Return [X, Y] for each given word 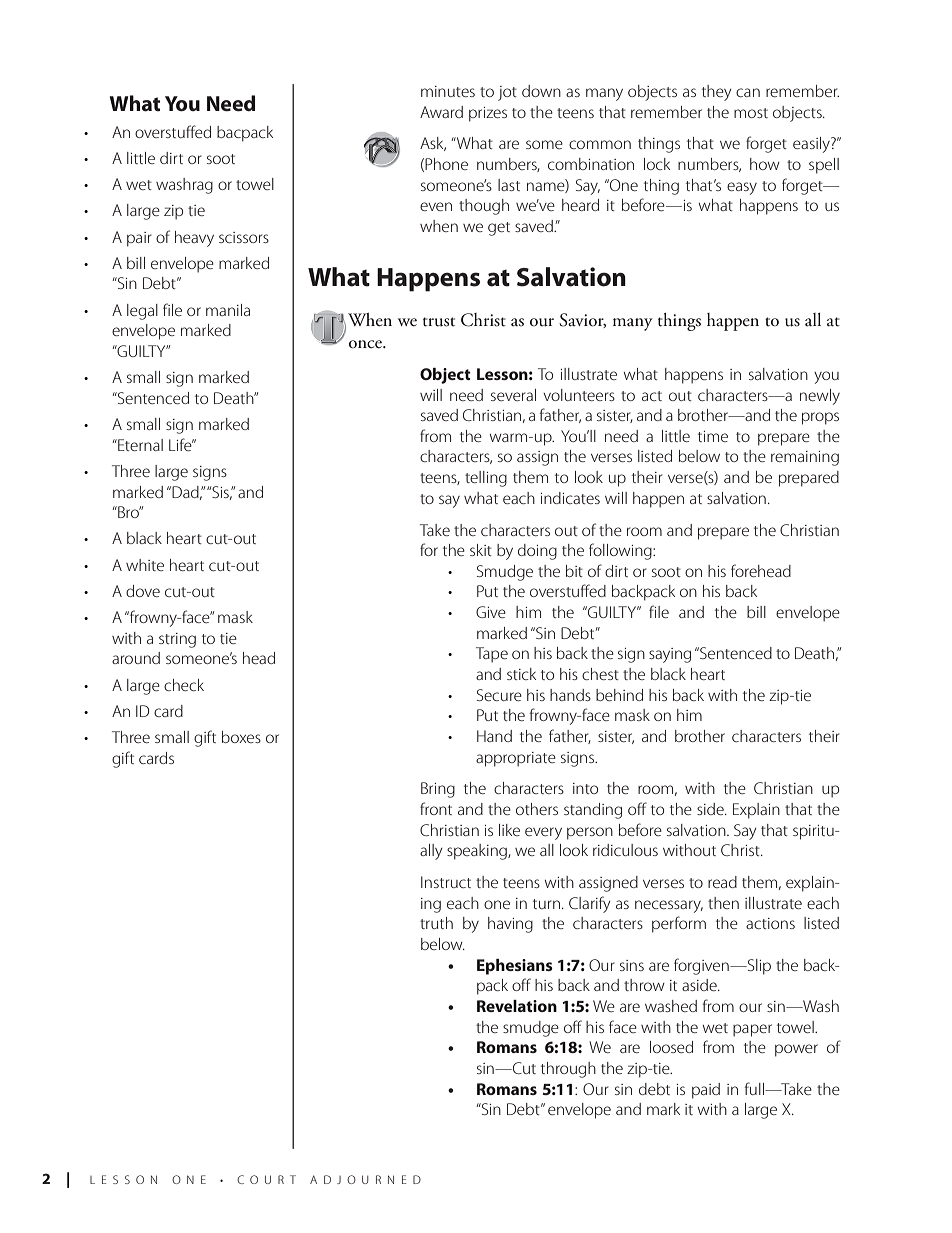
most [751, 113]
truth [436, 923]
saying [670, 655]
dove [143, 591]
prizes [488, 114]
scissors [244, 237]
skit [481, 550]
